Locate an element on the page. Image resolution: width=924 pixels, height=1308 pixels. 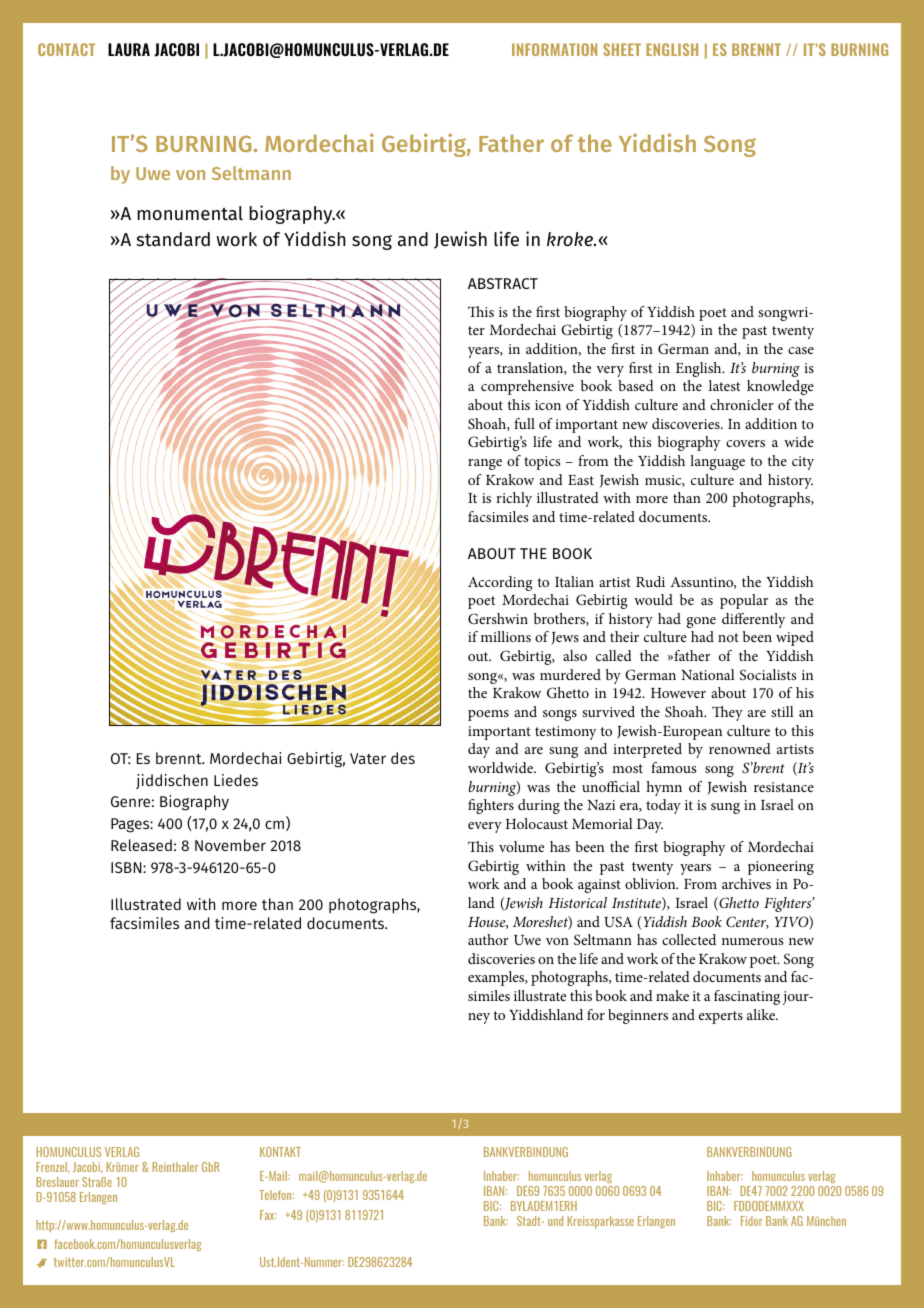
SHEET is located at coordinates (622, 49).
